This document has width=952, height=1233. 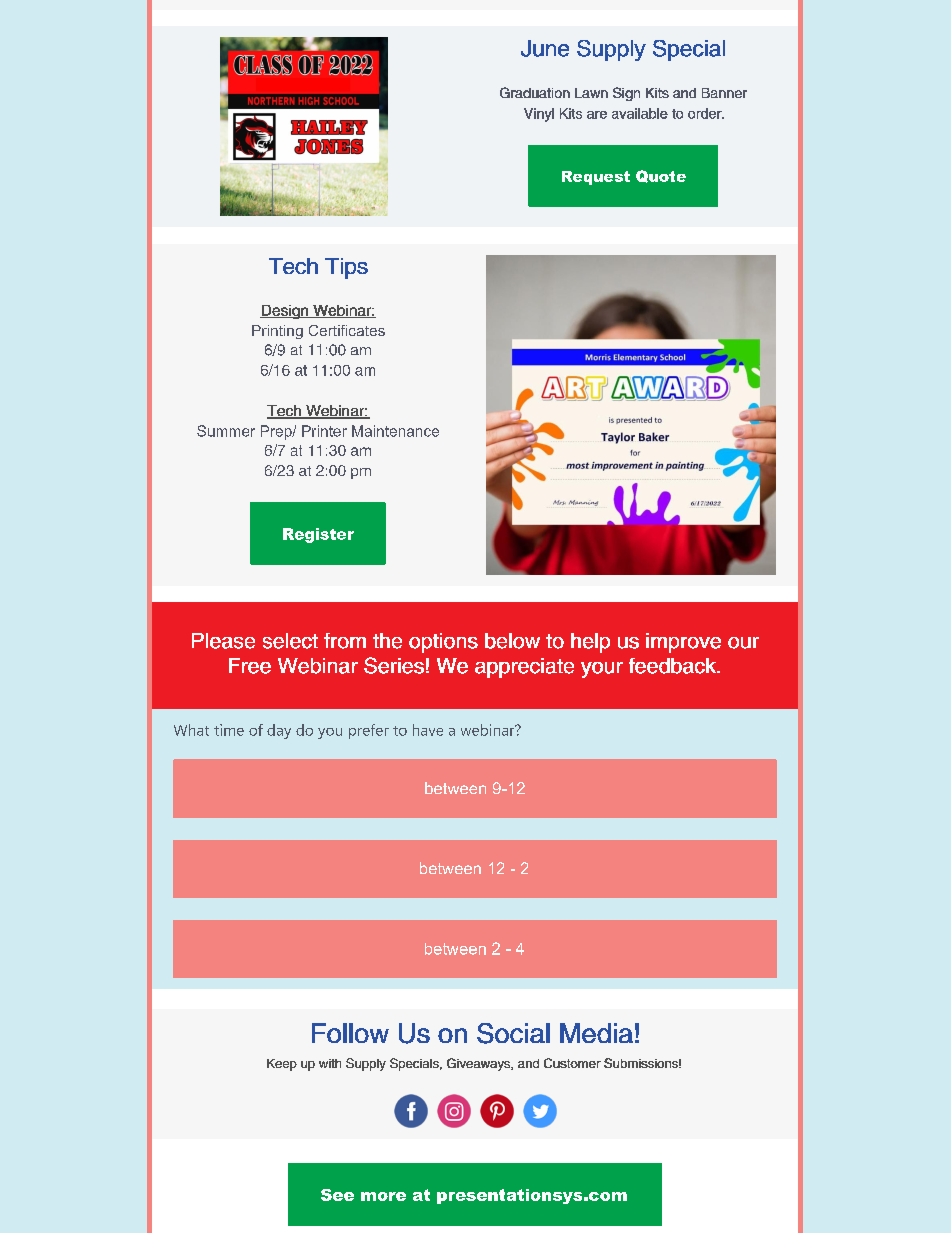 What do you see at coordinates (337, 1195) in the document?
I see `See` at bounding box center [337, 1195].
